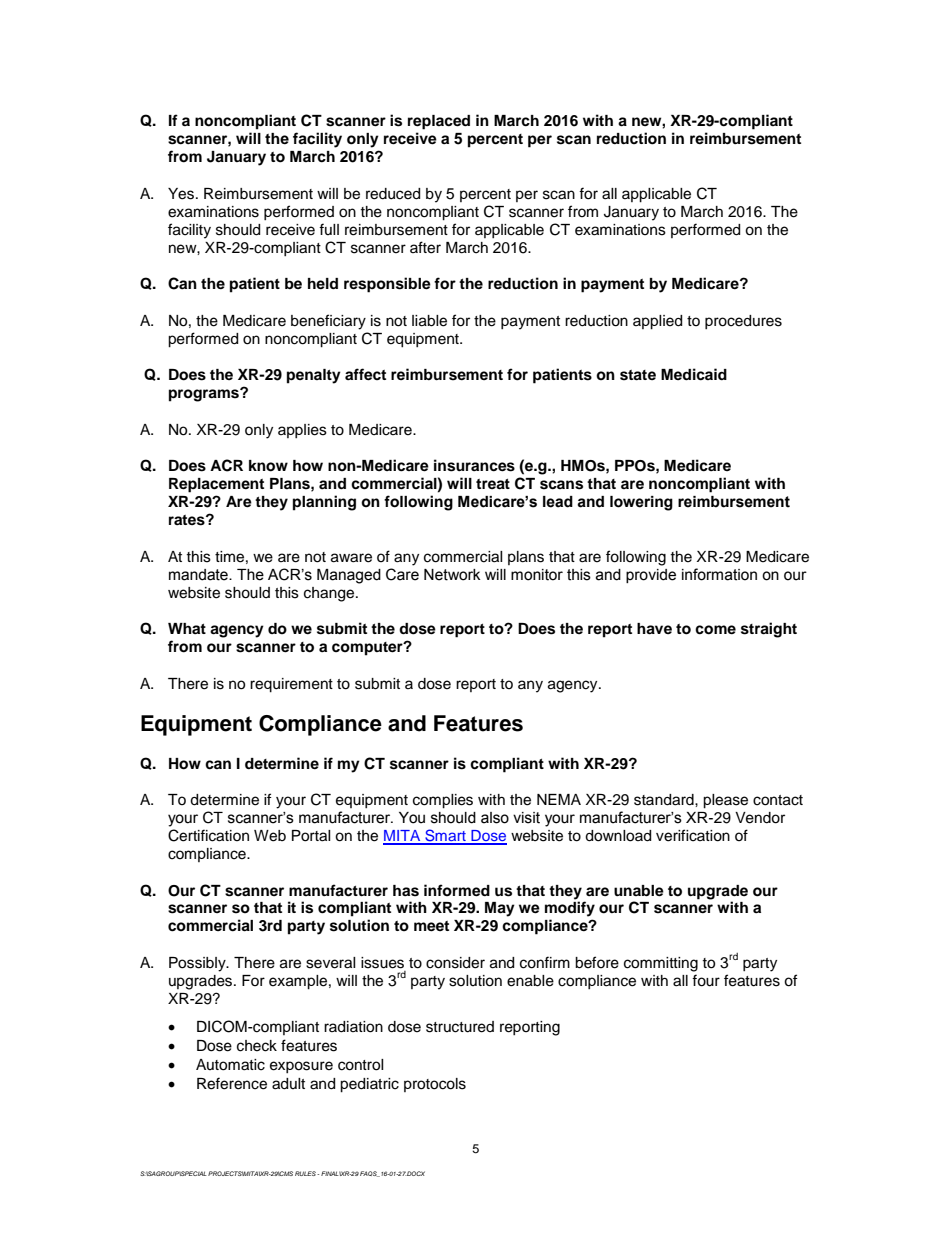 This page has height=1233, width=952. Describe the element at coordinates (182, 194) in the page. I see `Yes` at that location.
